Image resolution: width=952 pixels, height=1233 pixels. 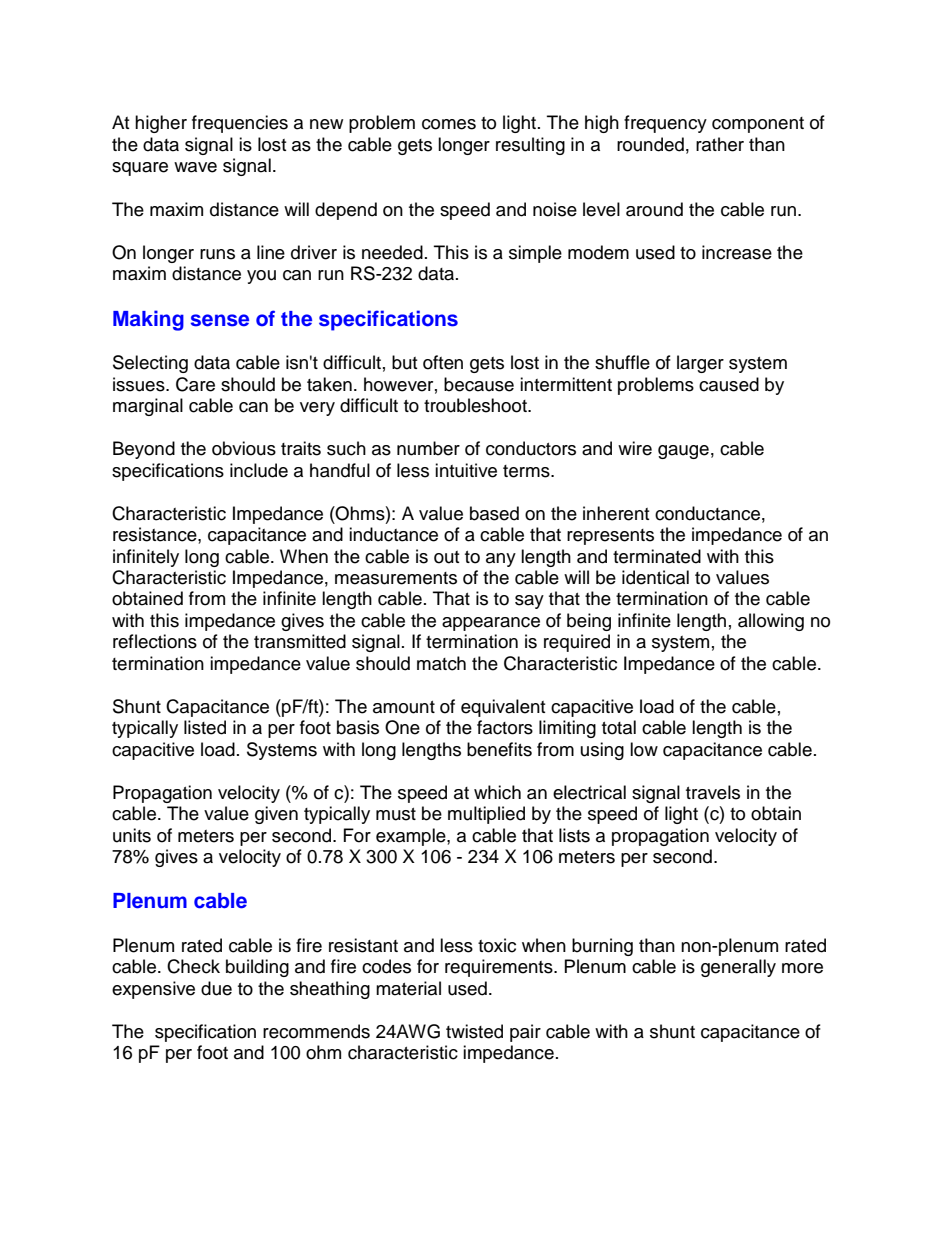 I want to click on total, so click(x=619, y=727).
